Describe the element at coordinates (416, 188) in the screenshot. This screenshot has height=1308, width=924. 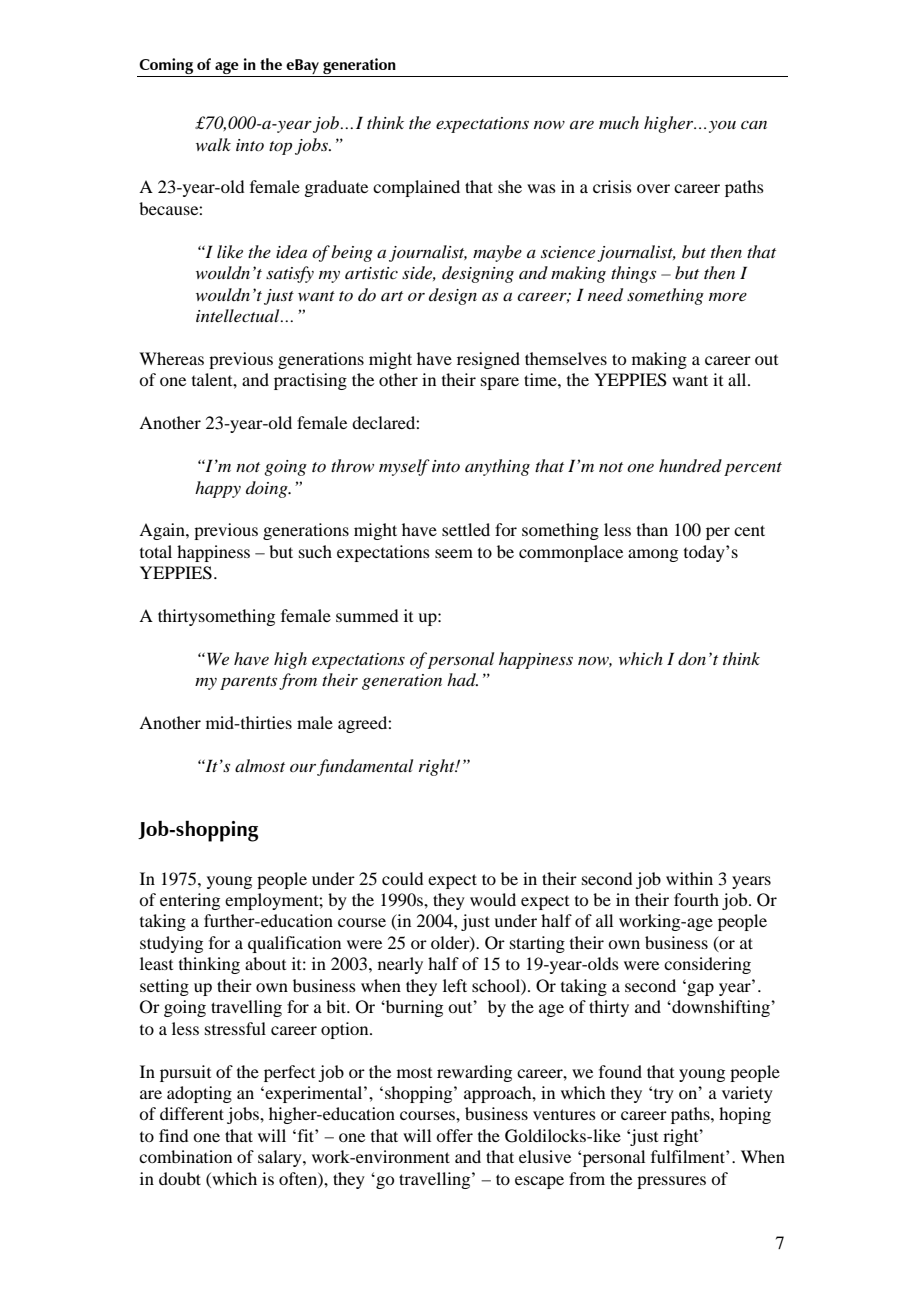
I see `complained` at that location.
